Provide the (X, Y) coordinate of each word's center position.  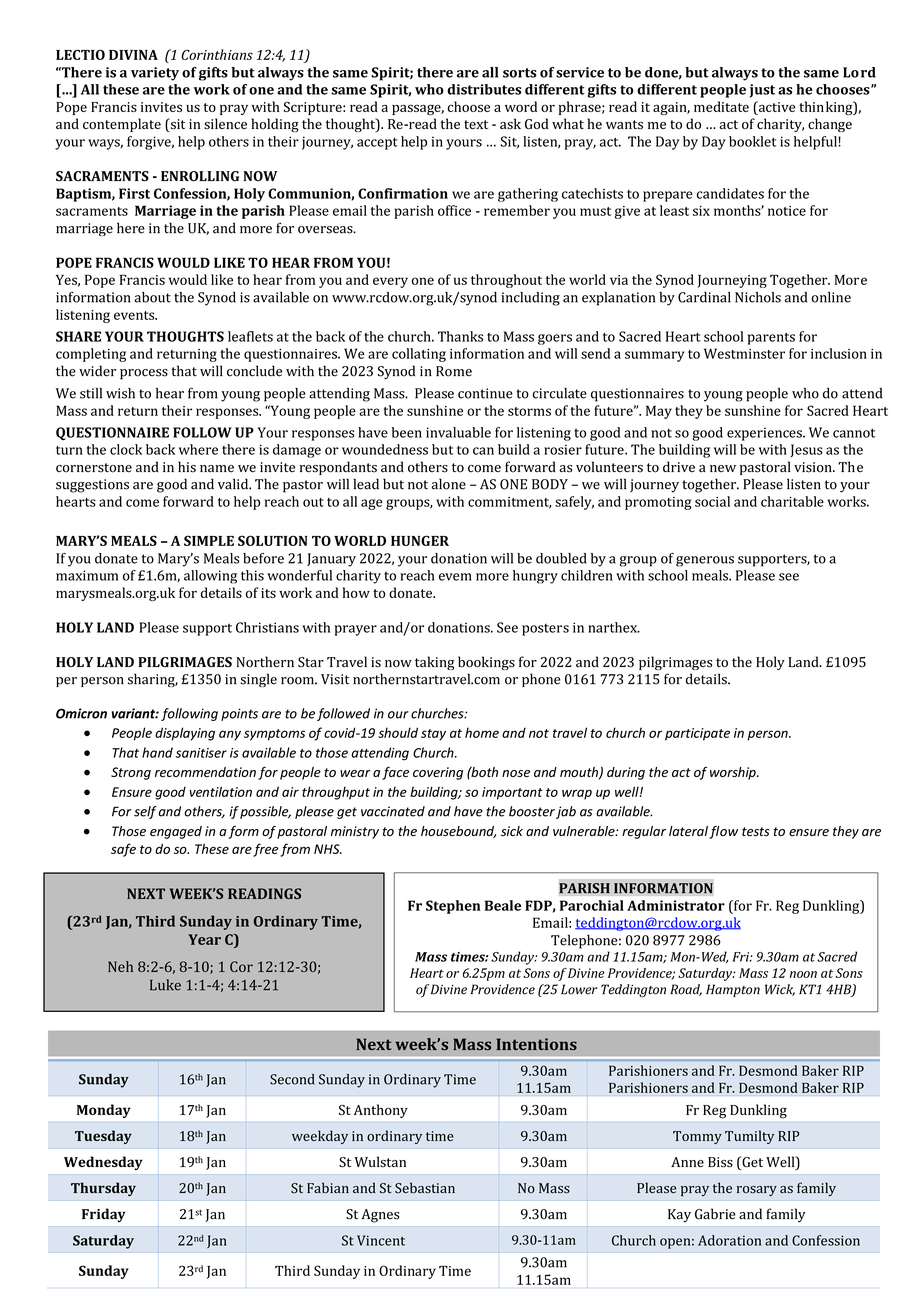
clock (126, 449)
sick (512, 831)
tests (756, 832)
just (762, 91)
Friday (104, 1215)
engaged (176, 832)
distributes (484, 89)
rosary (757, 1191)
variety (155, 74)
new (723, 469)
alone (448, 484)
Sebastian (425, 1188)
